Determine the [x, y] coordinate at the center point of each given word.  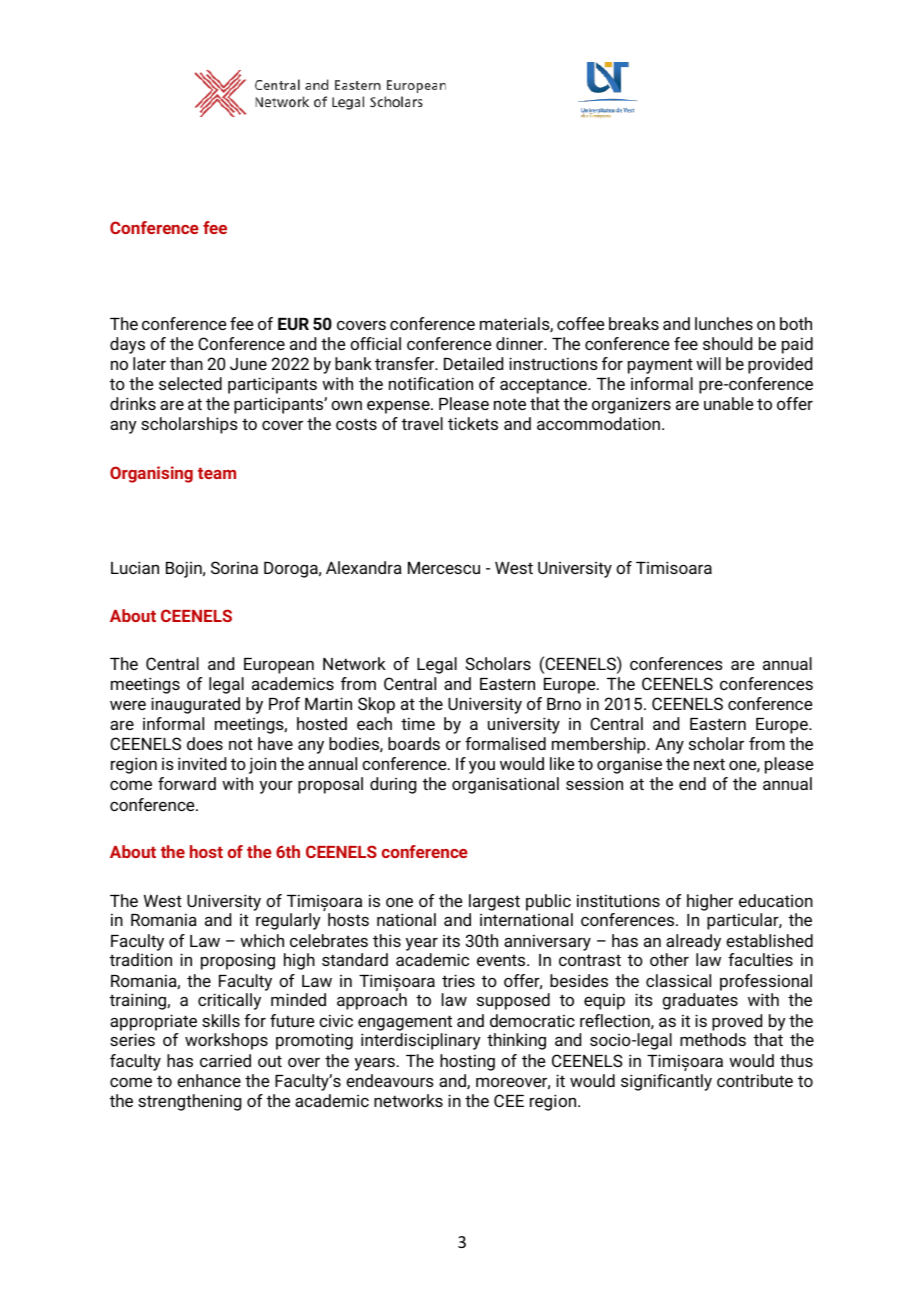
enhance [209, 1080]
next [709, 764]
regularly [288, 921]
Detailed [473, 363]
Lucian [135, 567]
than [186, 363]
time [418, 723]
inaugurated [195, 705]
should [727, 343]
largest [494, 902]
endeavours [390, 1080]
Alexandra [364, 567]
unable [728, 403]
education [776, 900]
